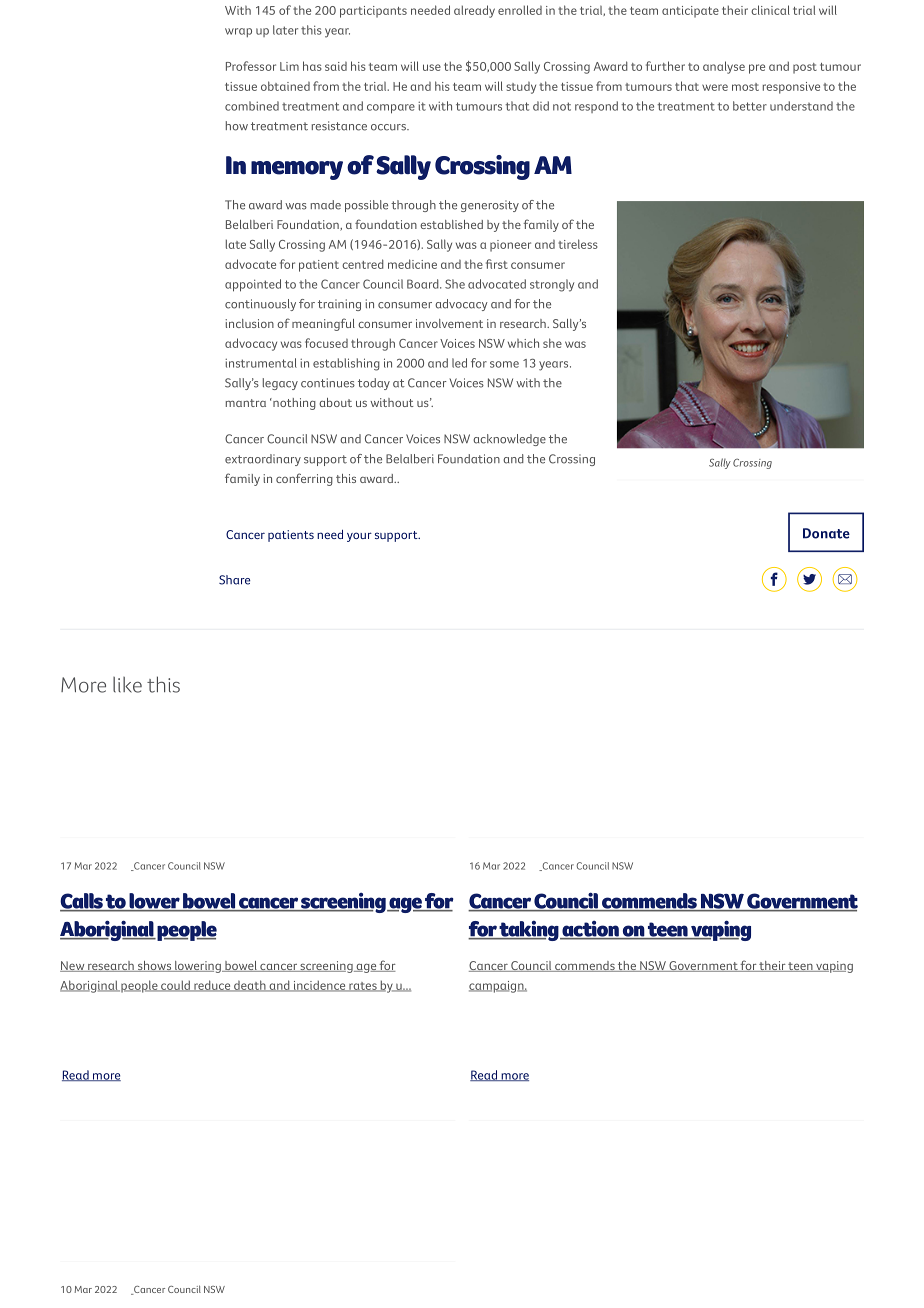 The image size is (924, 1308). Describe the element at coordinates (238, 32) in the screenshot. I see `wrap` at that location.
